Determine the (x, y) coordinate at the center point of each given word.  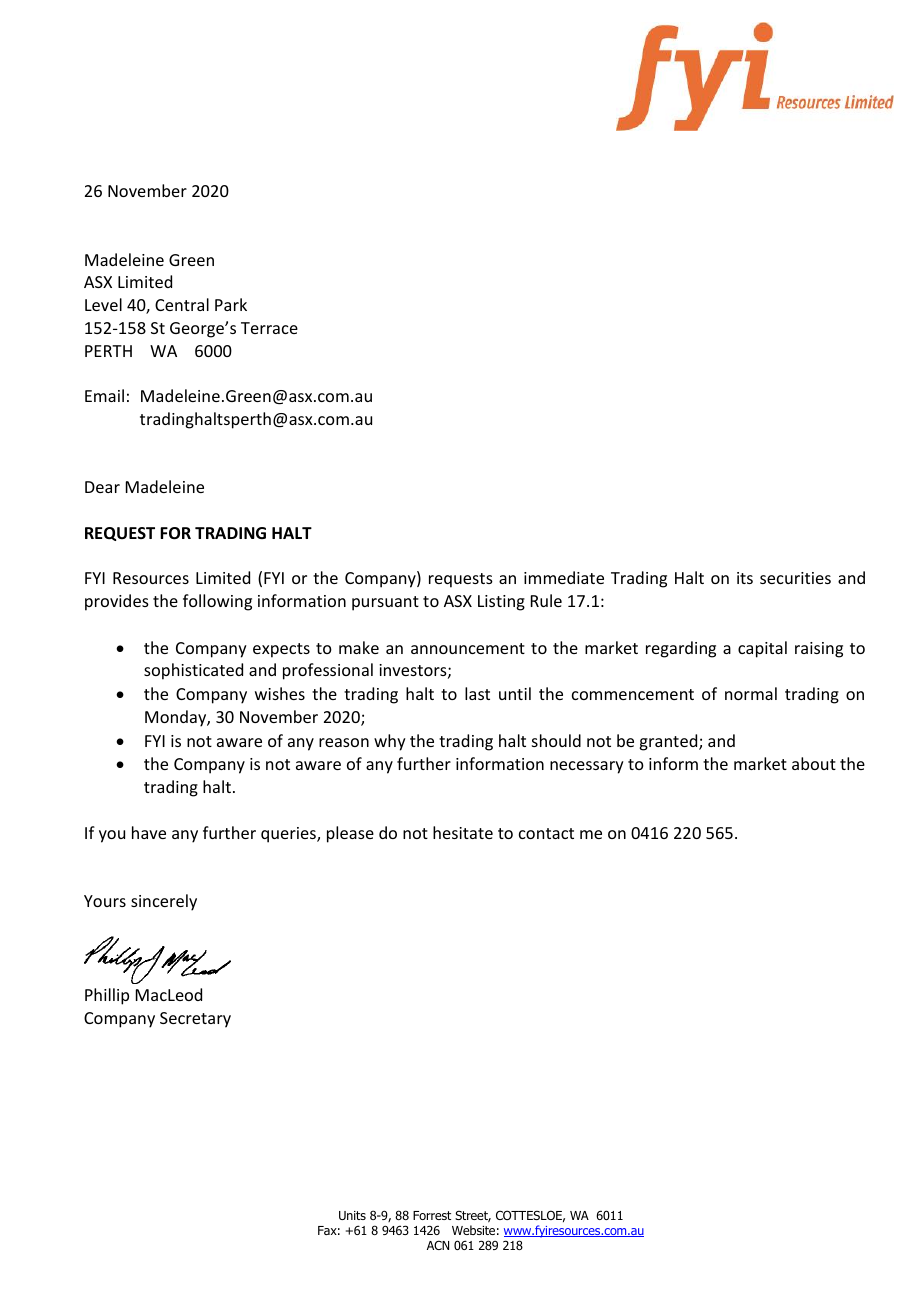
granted (669, 742)
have (149, 832)
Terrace (269, 328)
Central (182, 304)
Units (352, 1215)
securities (795, 578)
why (390, 742)
